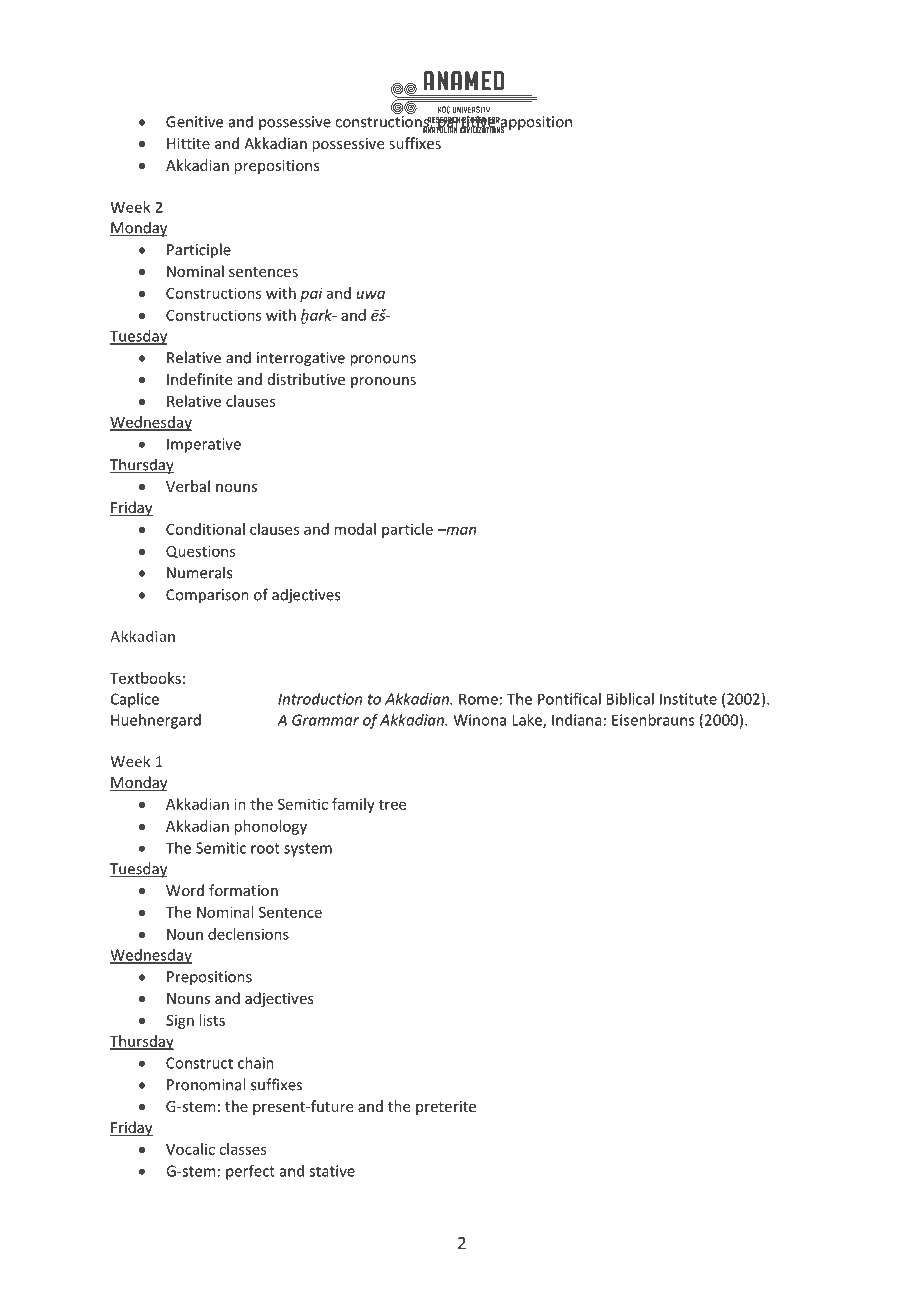 This screenshot has width=924, height=1309. Describe the element at coordinates (630, 699) in the screenshot. I see `Biblical` at that location.
